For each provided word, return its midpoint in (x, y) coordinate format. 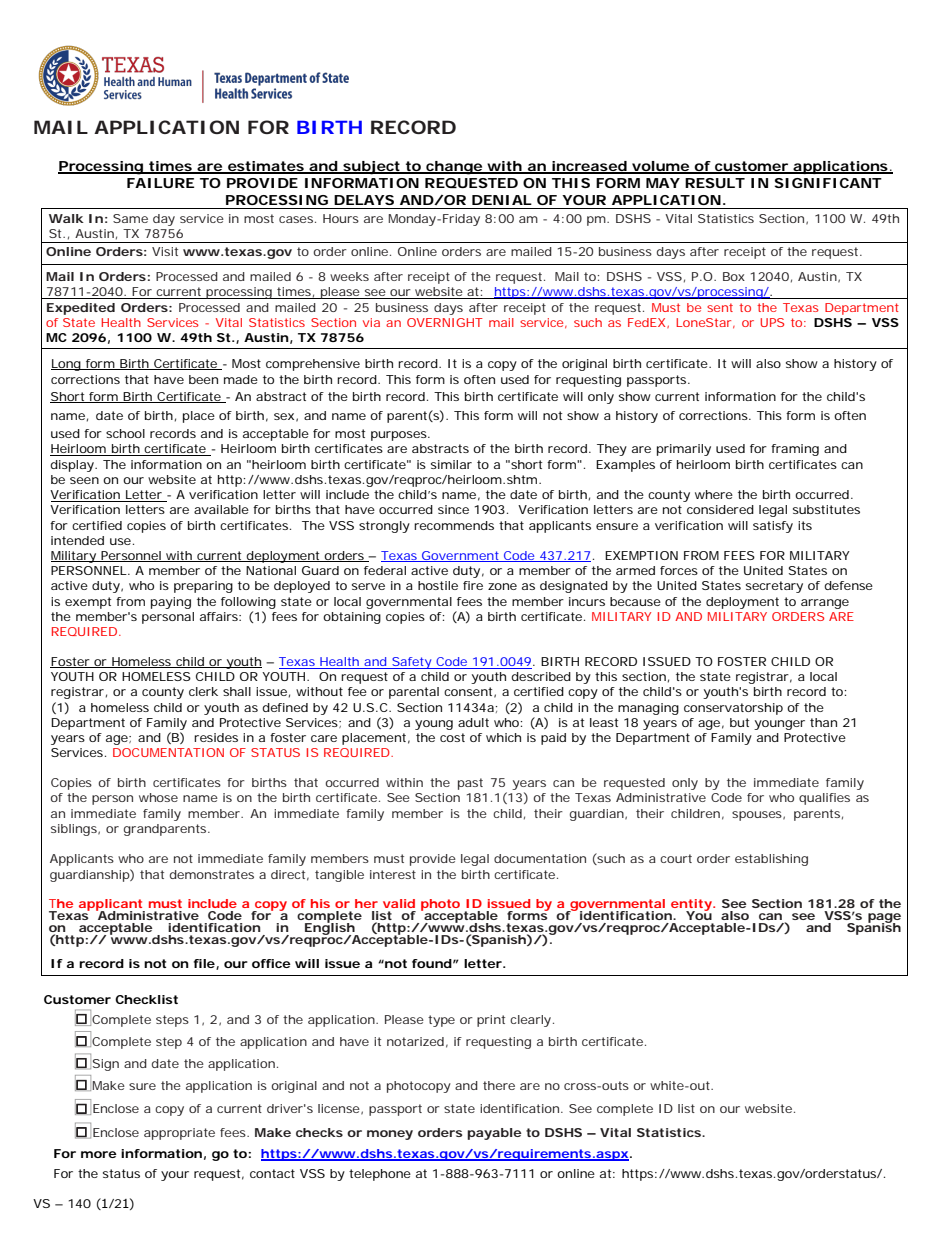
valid (399, 903)
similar (451, 464)
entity (691, 906)
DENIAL (502, 200)
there (499, 1085)
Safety (411, 663)
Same (130, 218)
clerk (203, 691)
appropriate (179, 1134)
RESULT (715, 183)
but (739, 722)
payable (494, 1134)
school (125, 433)
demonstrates (212, 874)
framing (795, 450)
